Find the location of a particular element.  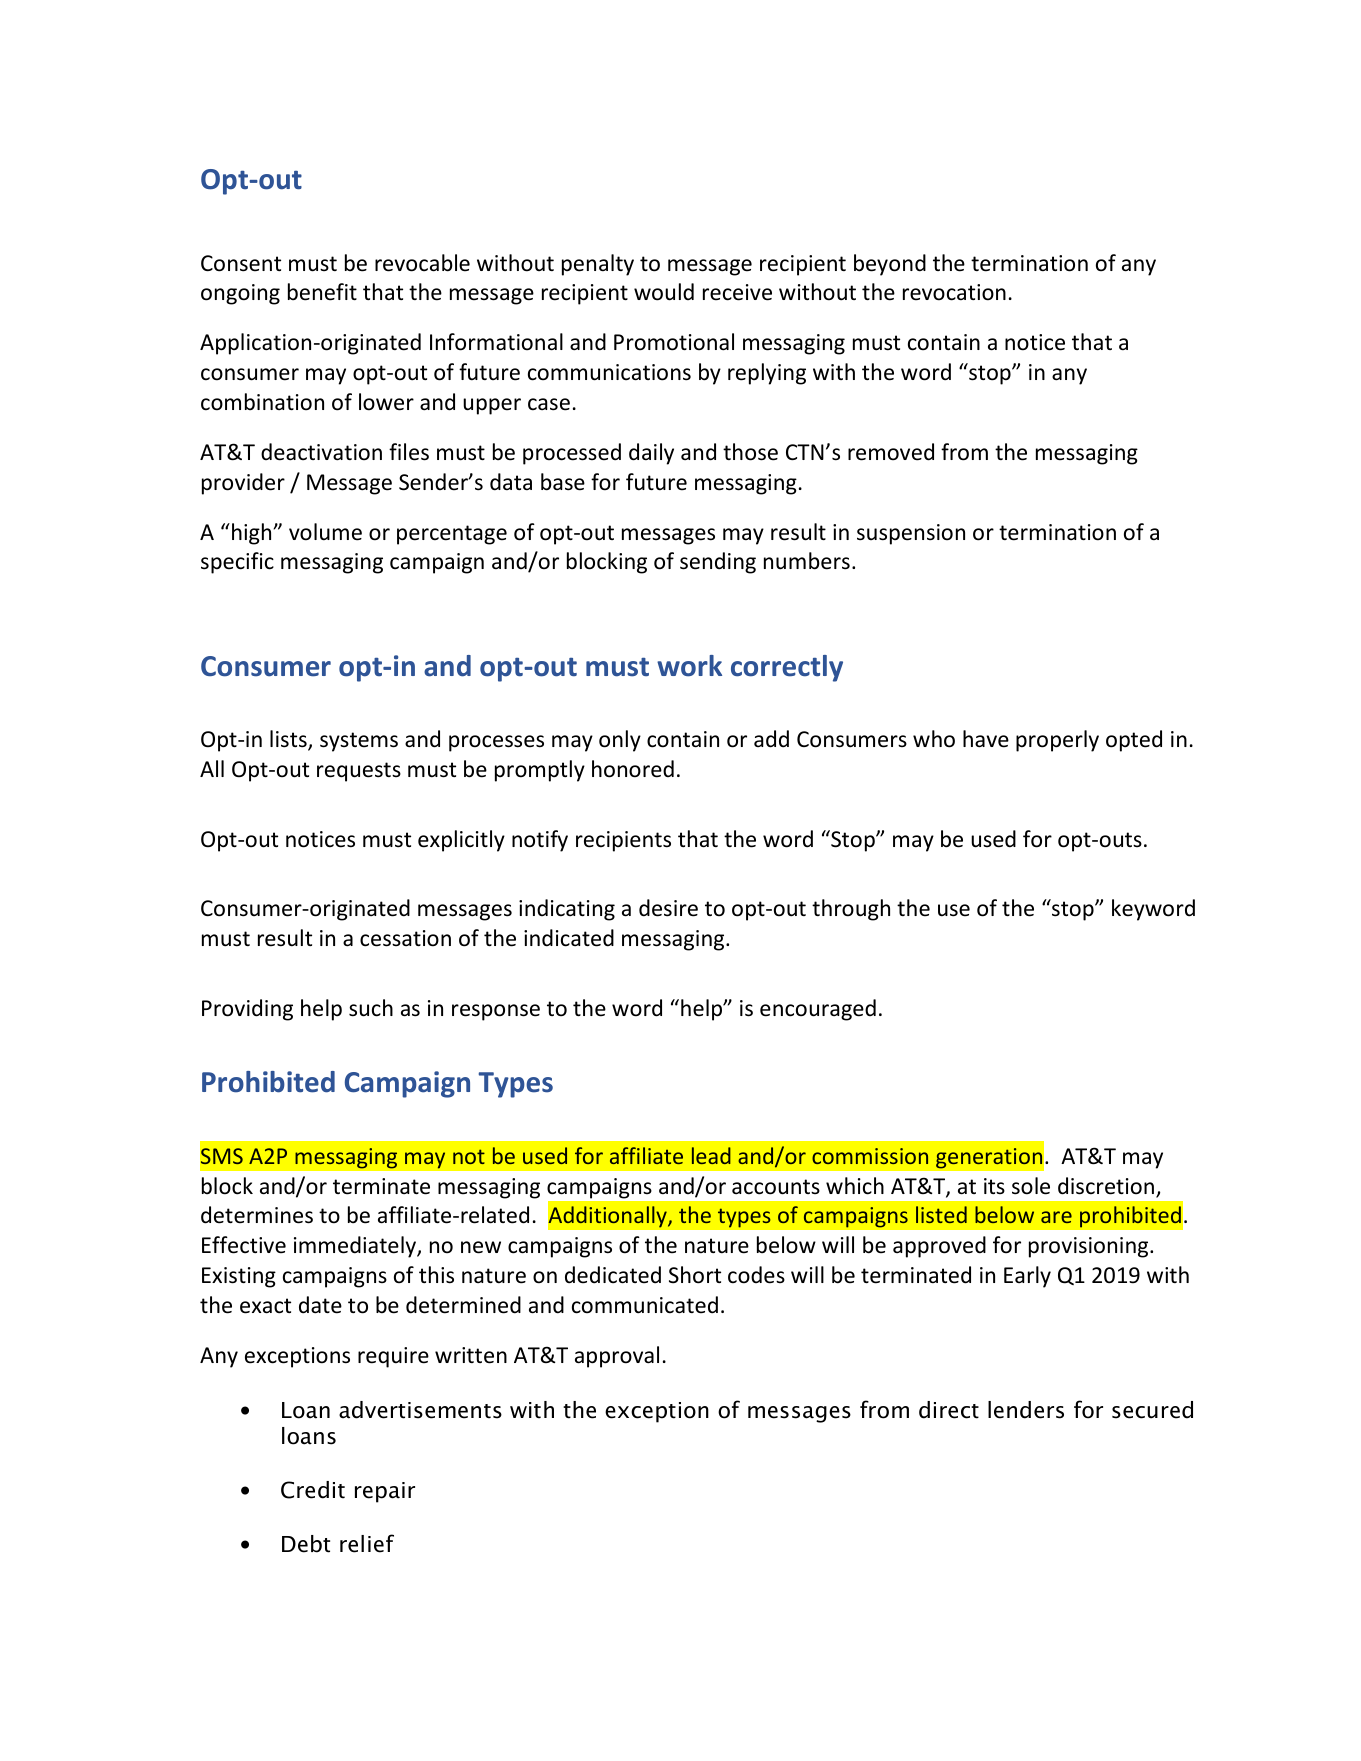

approval is located at coordinates (617, 1357).
